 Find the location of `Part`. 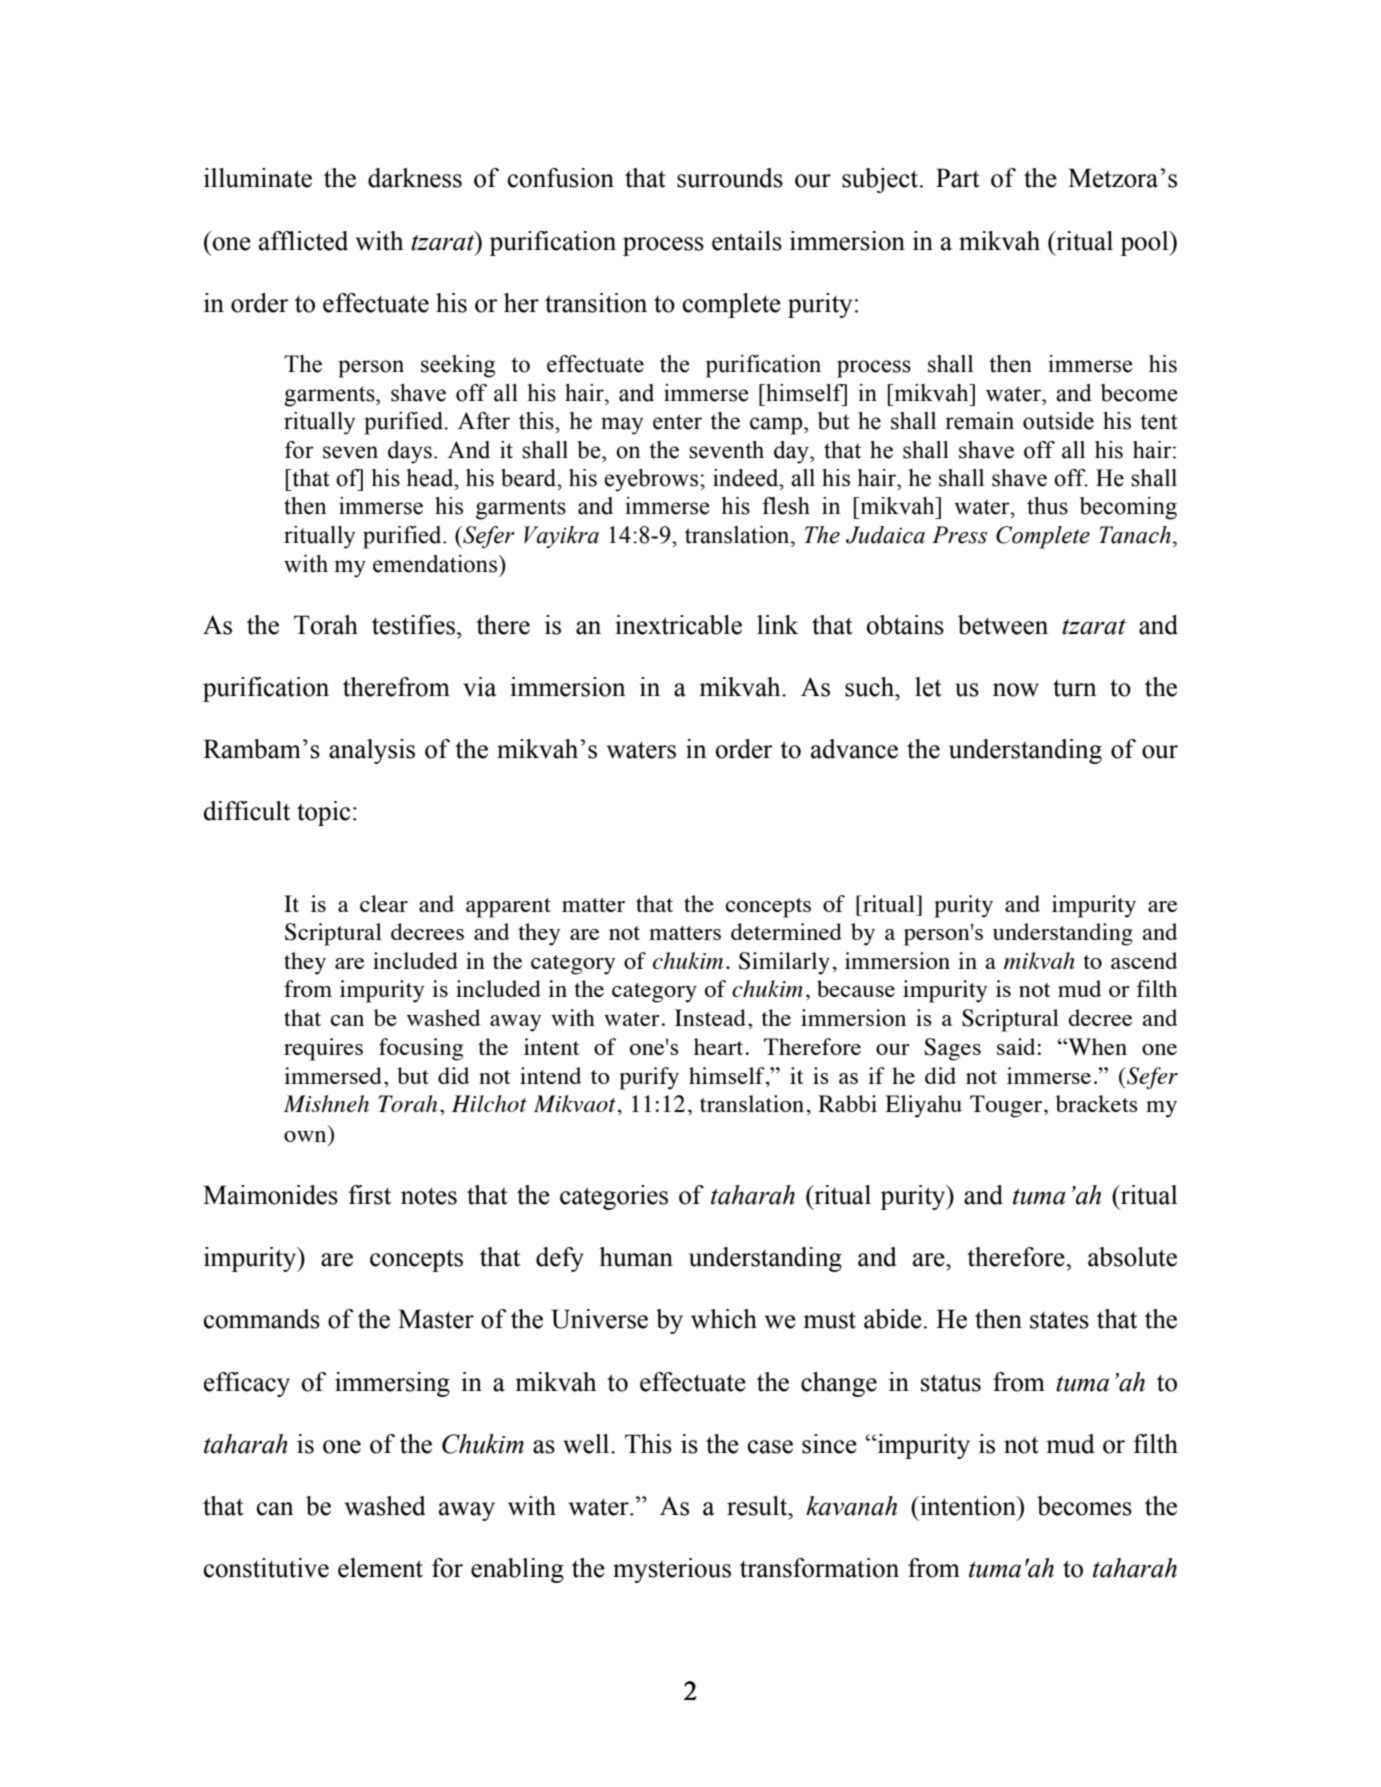

Part is located at coordinates (958, 178).
